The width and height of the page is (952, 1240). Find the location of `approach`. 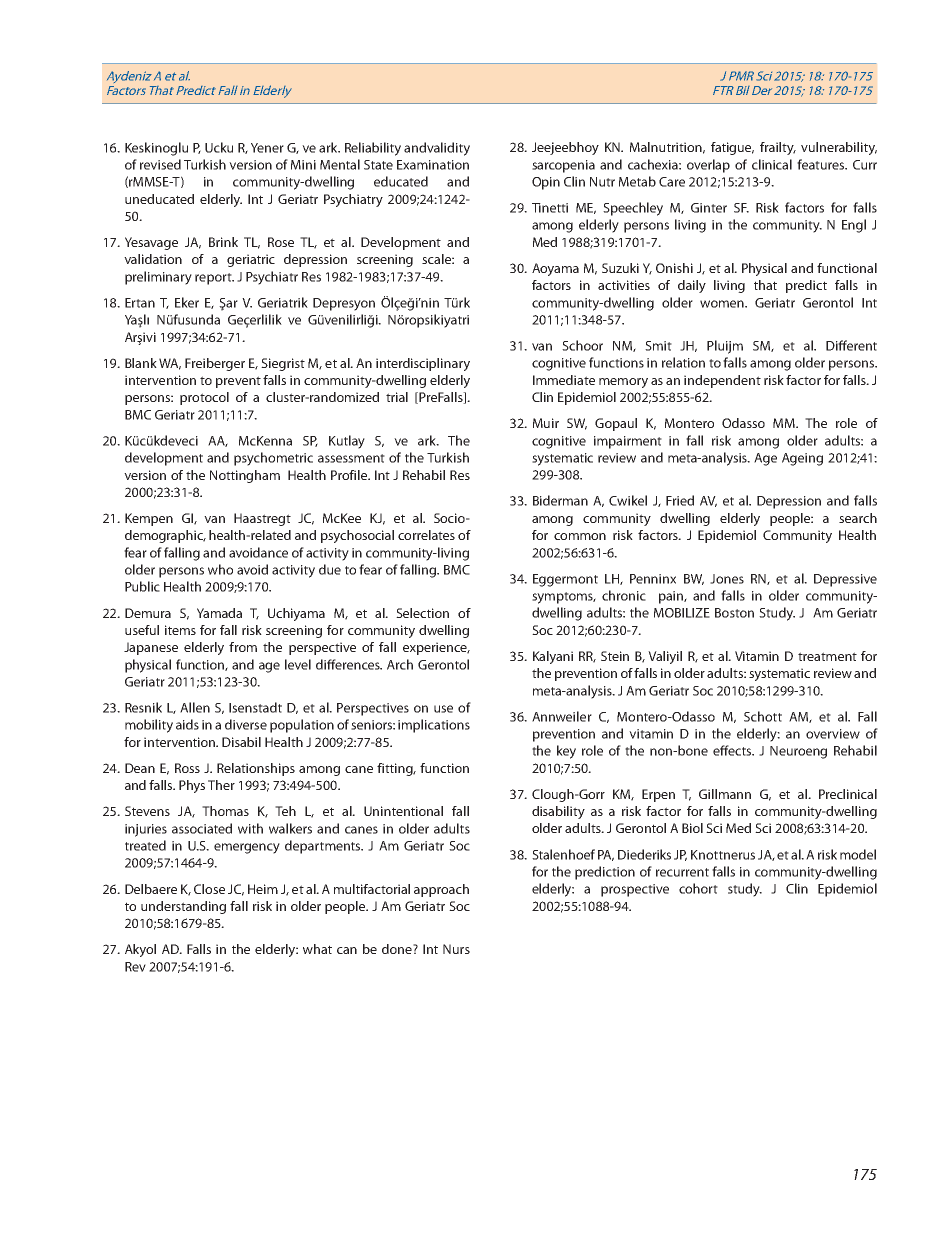

approach is located at coordinates (441, 890).
